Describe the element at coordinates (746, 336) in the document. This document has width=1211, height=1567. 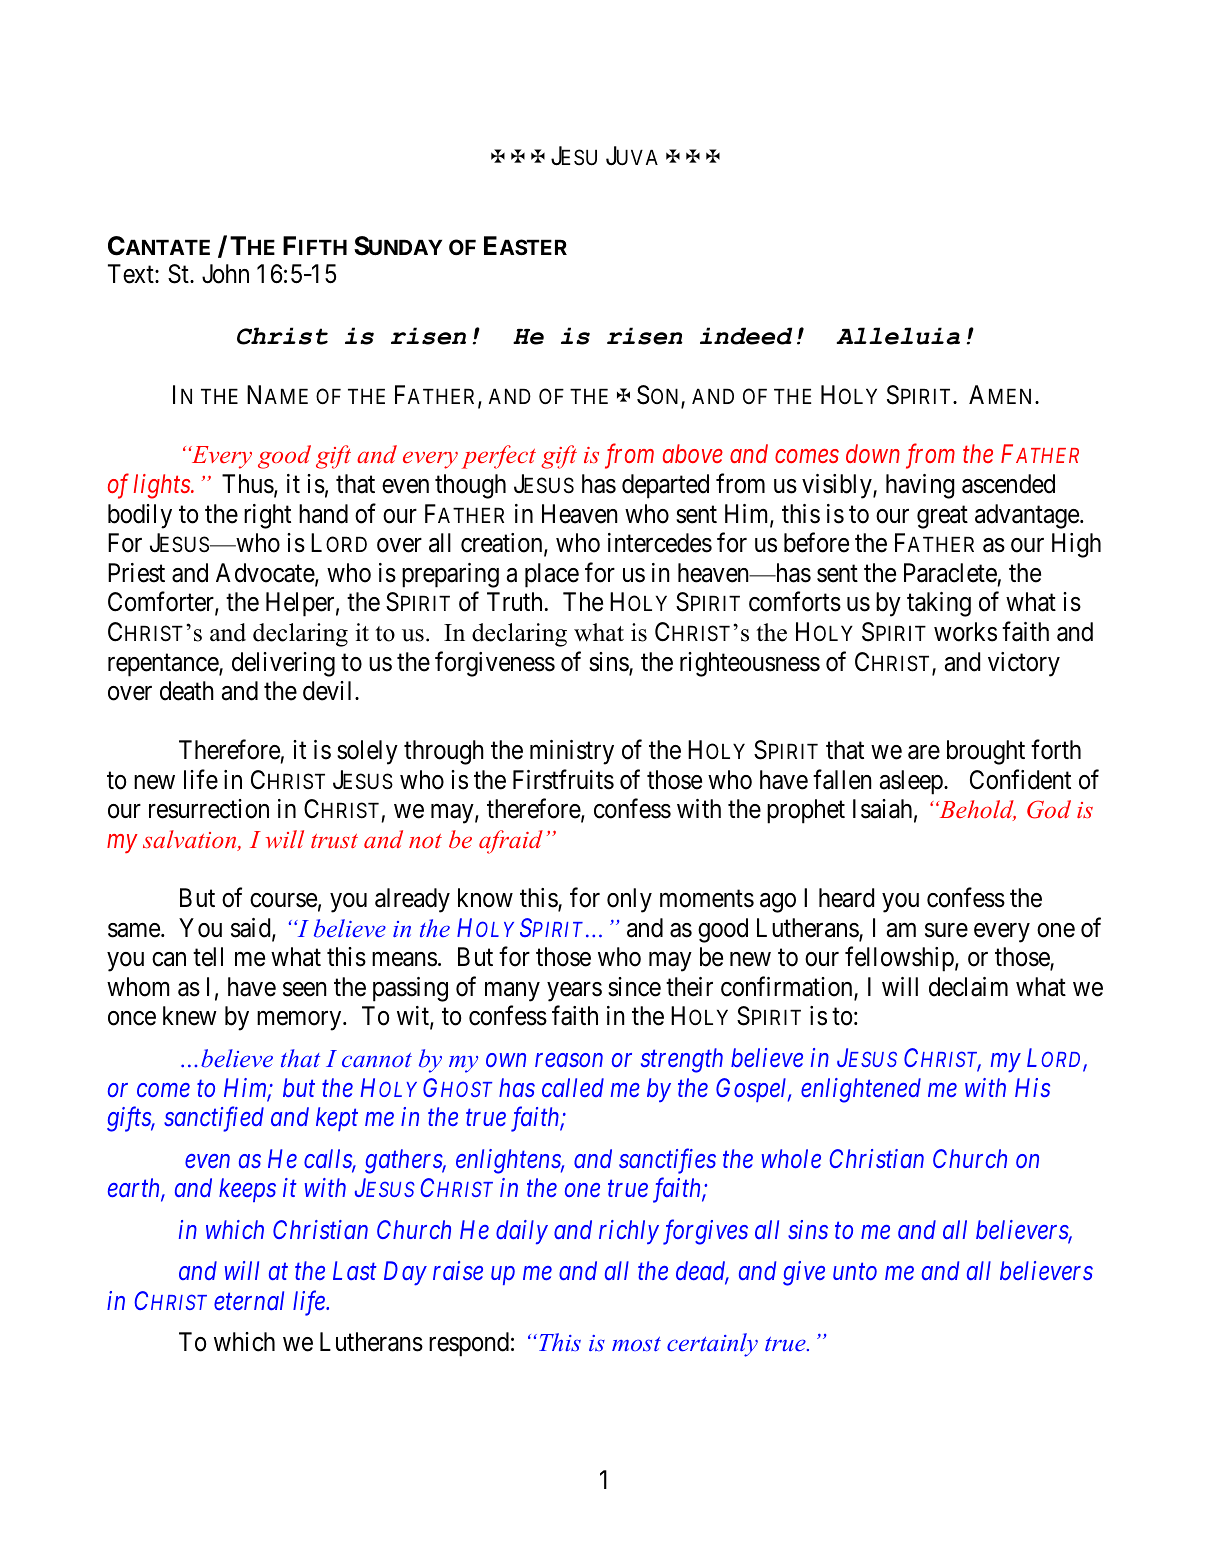
I see `indeed` at that location.
